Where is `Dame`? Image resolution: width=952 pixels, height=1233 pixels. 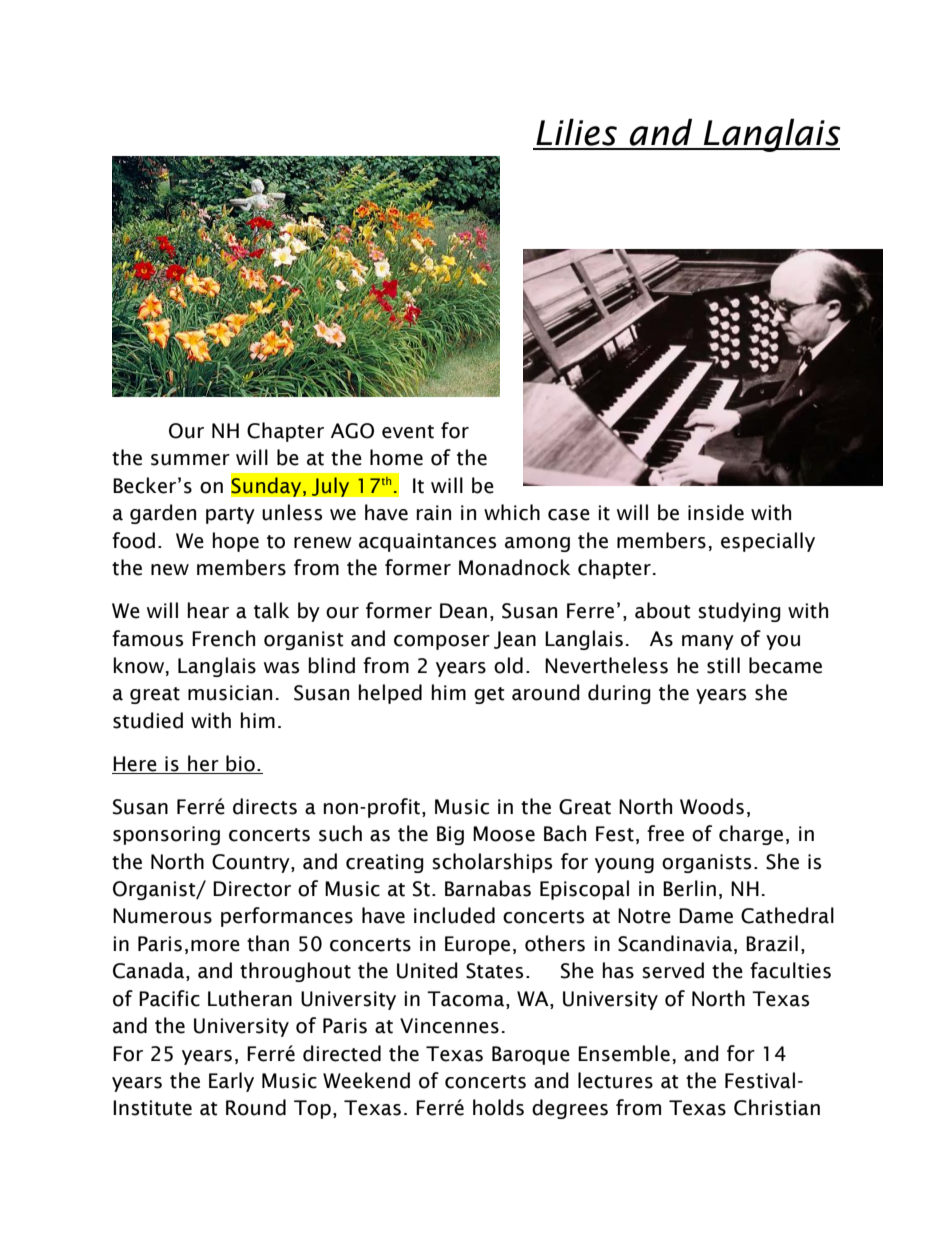 Dame is located at coordinates (706, 916).
